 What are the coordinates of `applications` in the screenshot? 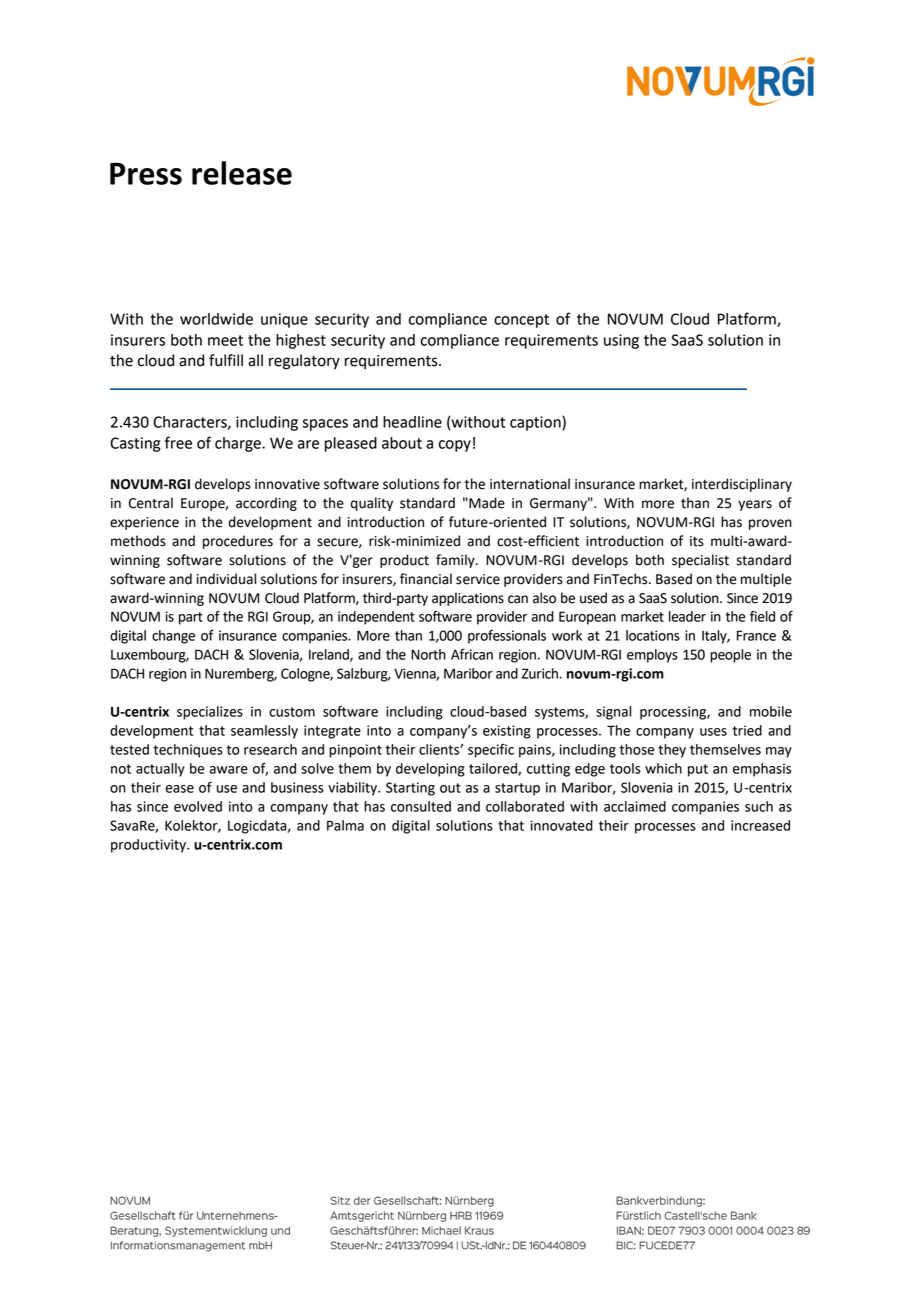 It's located at (468, 599).
